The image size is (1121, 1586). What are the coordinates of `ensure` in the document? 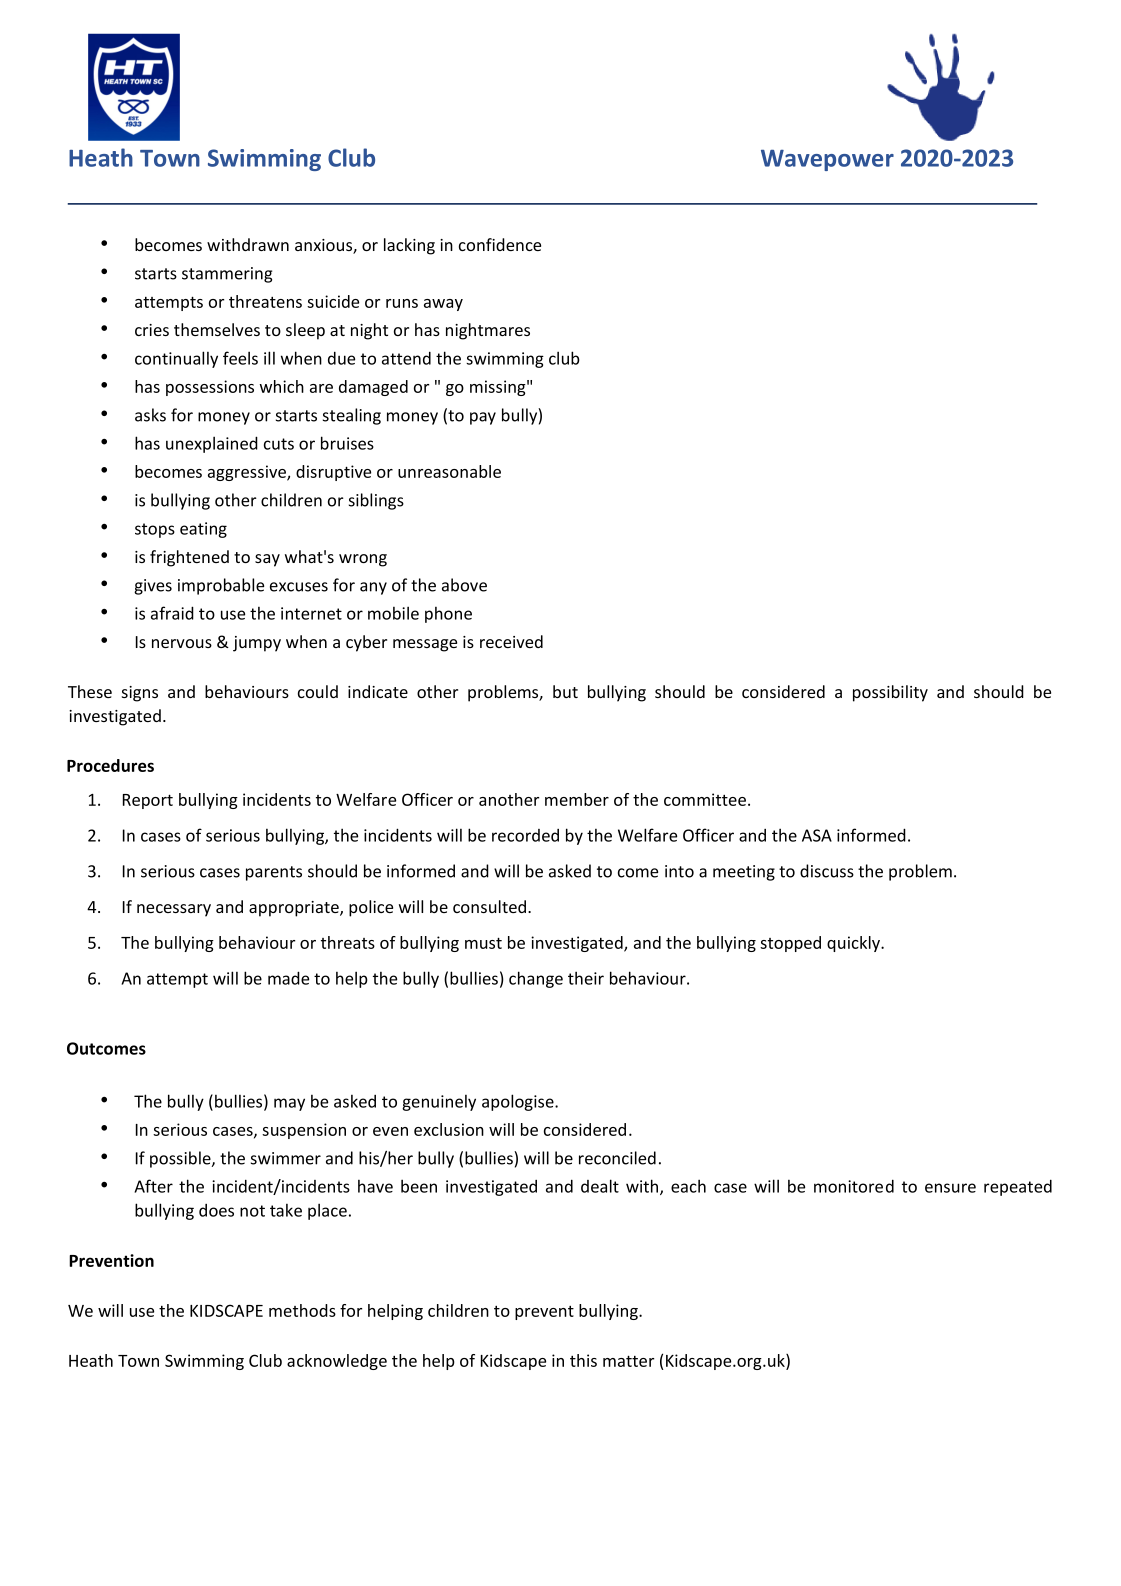 It's located at (950, 1188).
